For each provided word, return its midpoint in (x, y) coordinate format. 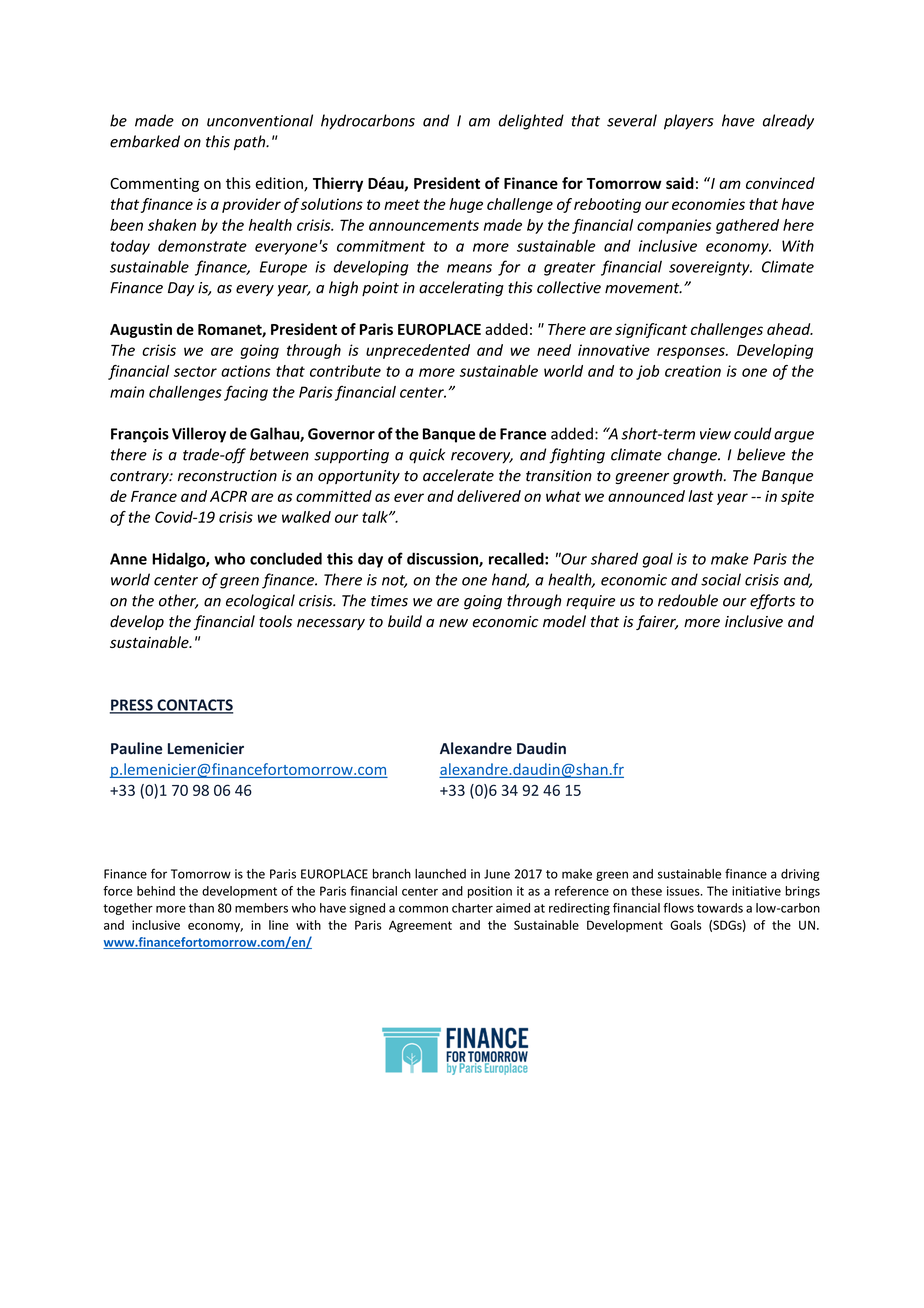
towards (720, 908)
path (251, 142)
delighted (531, 122)
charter (472, 908)
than (201, 908)
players (689, 122)
